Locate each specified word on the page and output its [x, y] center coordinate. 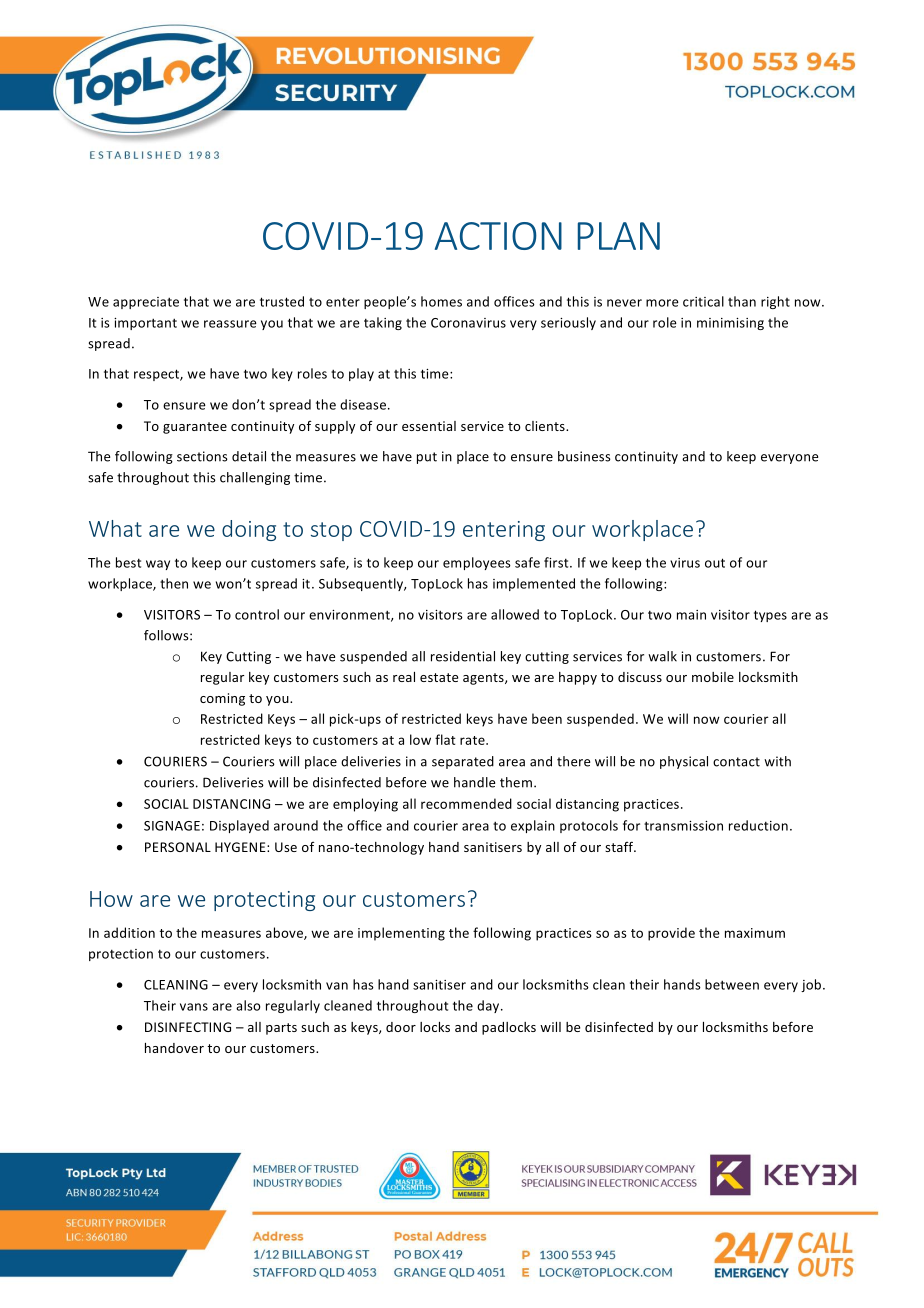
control [257, 614]
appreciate [146, 303]
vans [194, 1007]
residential [463, 656]
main [691, 615]
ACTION [498, 236]
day [489, 1006]
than [742, 301]
